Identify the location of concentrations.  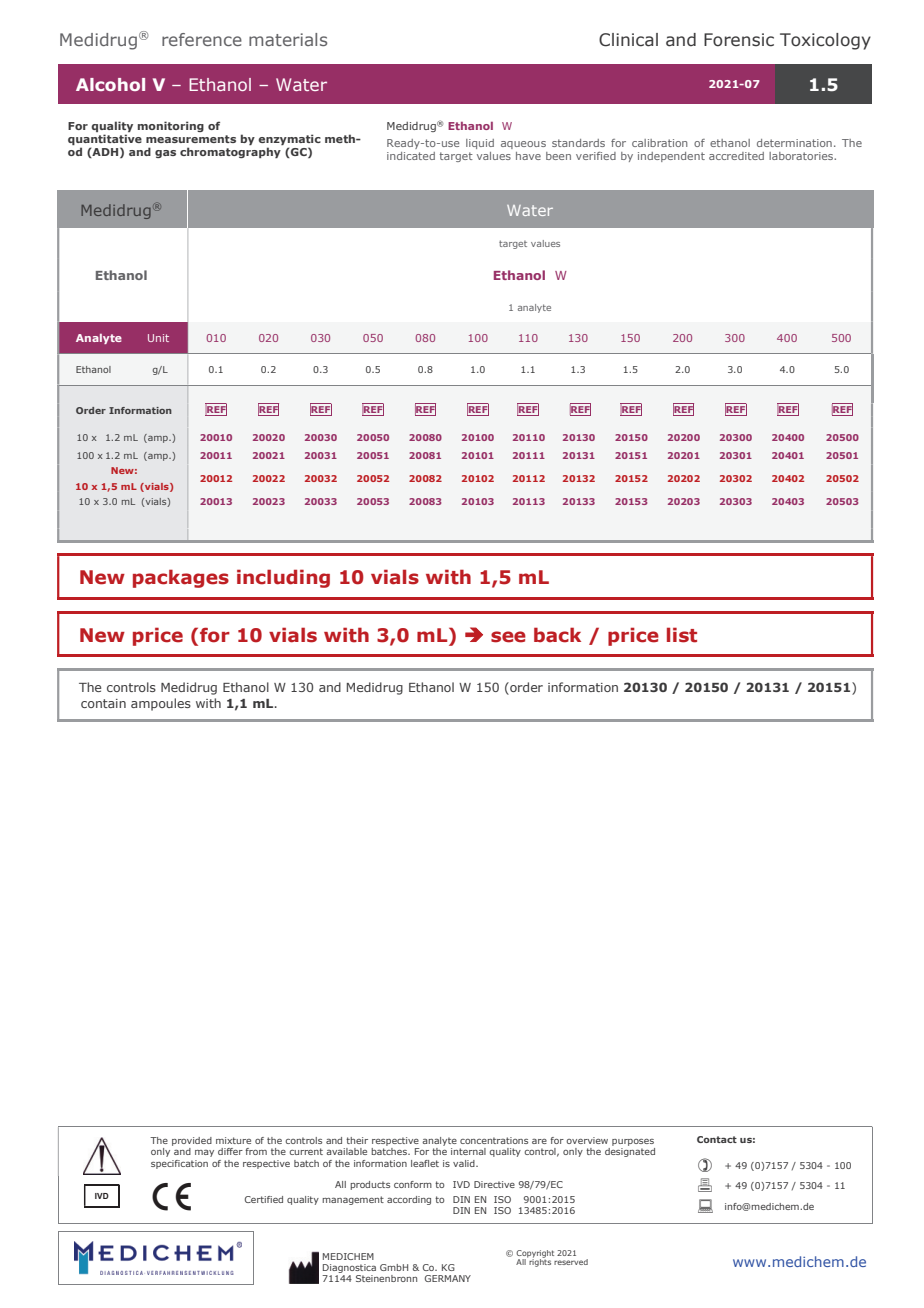
(494, 1140).
